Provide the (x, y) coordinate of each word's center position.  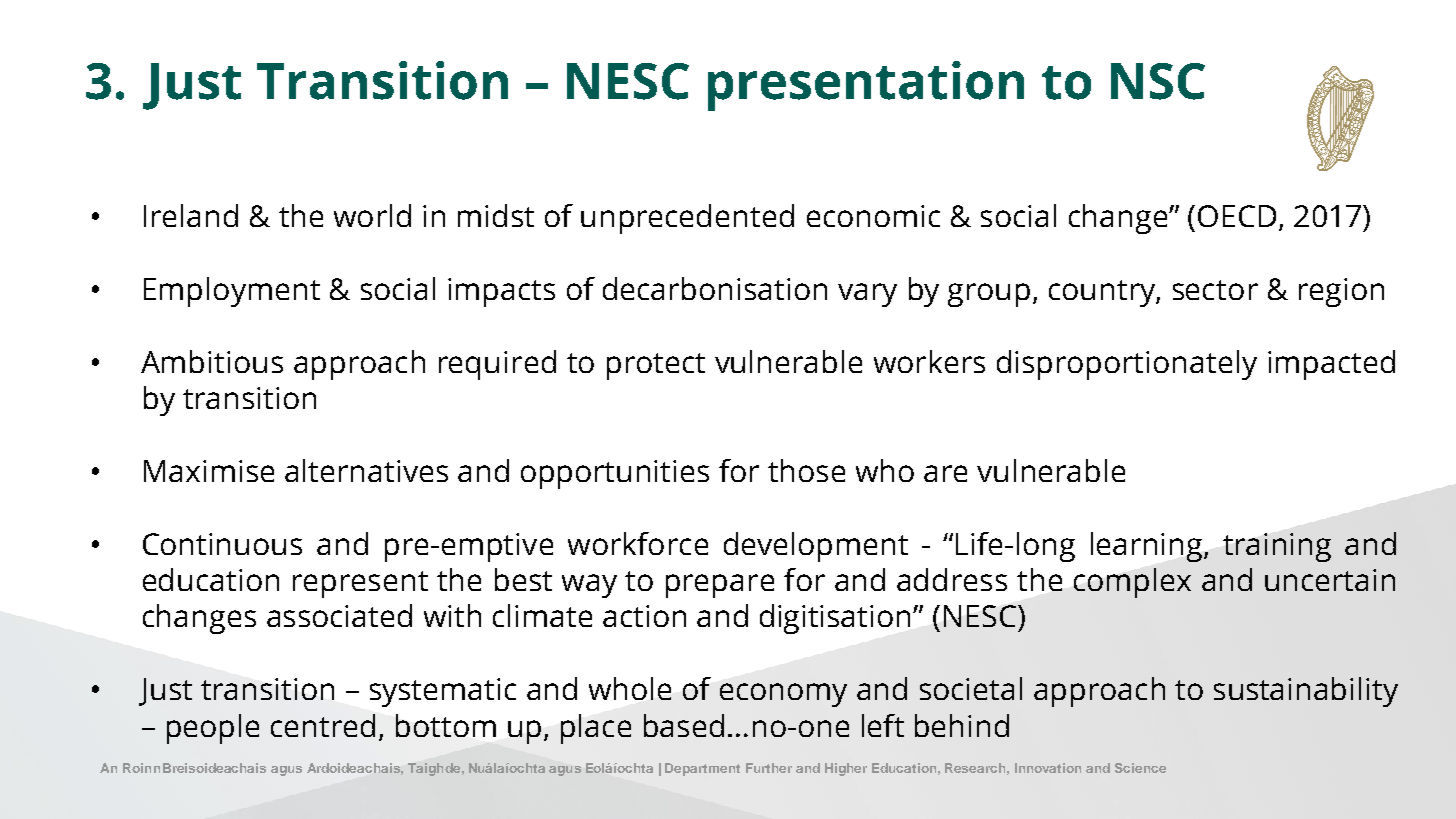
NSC (1158, 81)
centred (323, 725)
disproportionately (1127, 365)
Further (769, 768)
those (806, 470)
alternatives (366, 470)
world (372, 215)
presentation (866, 86)
